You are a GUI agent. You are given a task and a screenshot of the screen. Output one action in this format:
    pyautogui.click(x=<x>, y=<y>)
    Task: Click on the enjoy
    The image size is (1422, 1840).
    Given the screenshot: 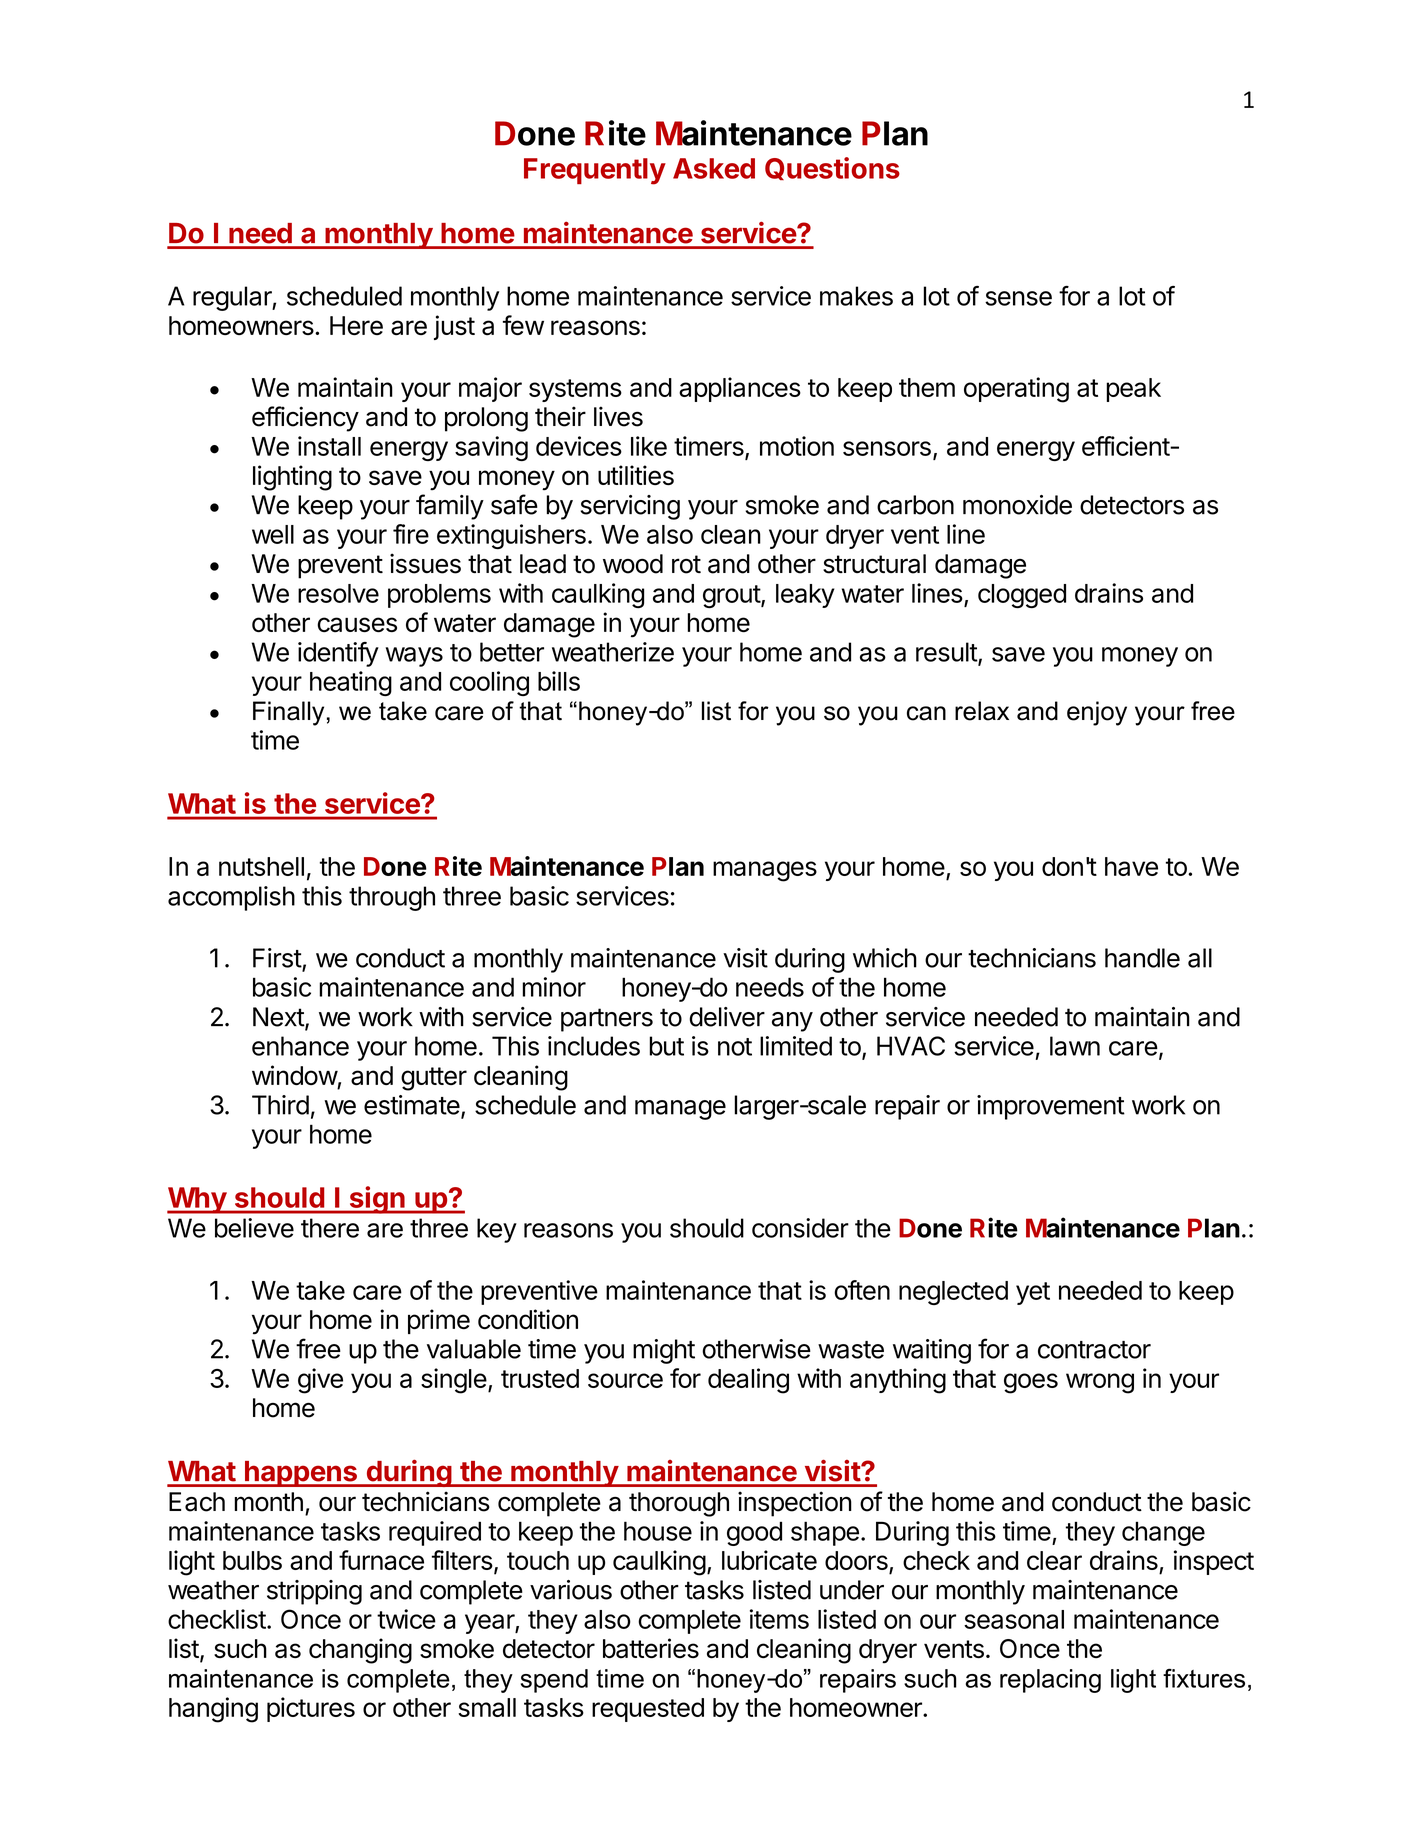 What is the action you would take?
    pyautogui.click(x=1097, y=713)
